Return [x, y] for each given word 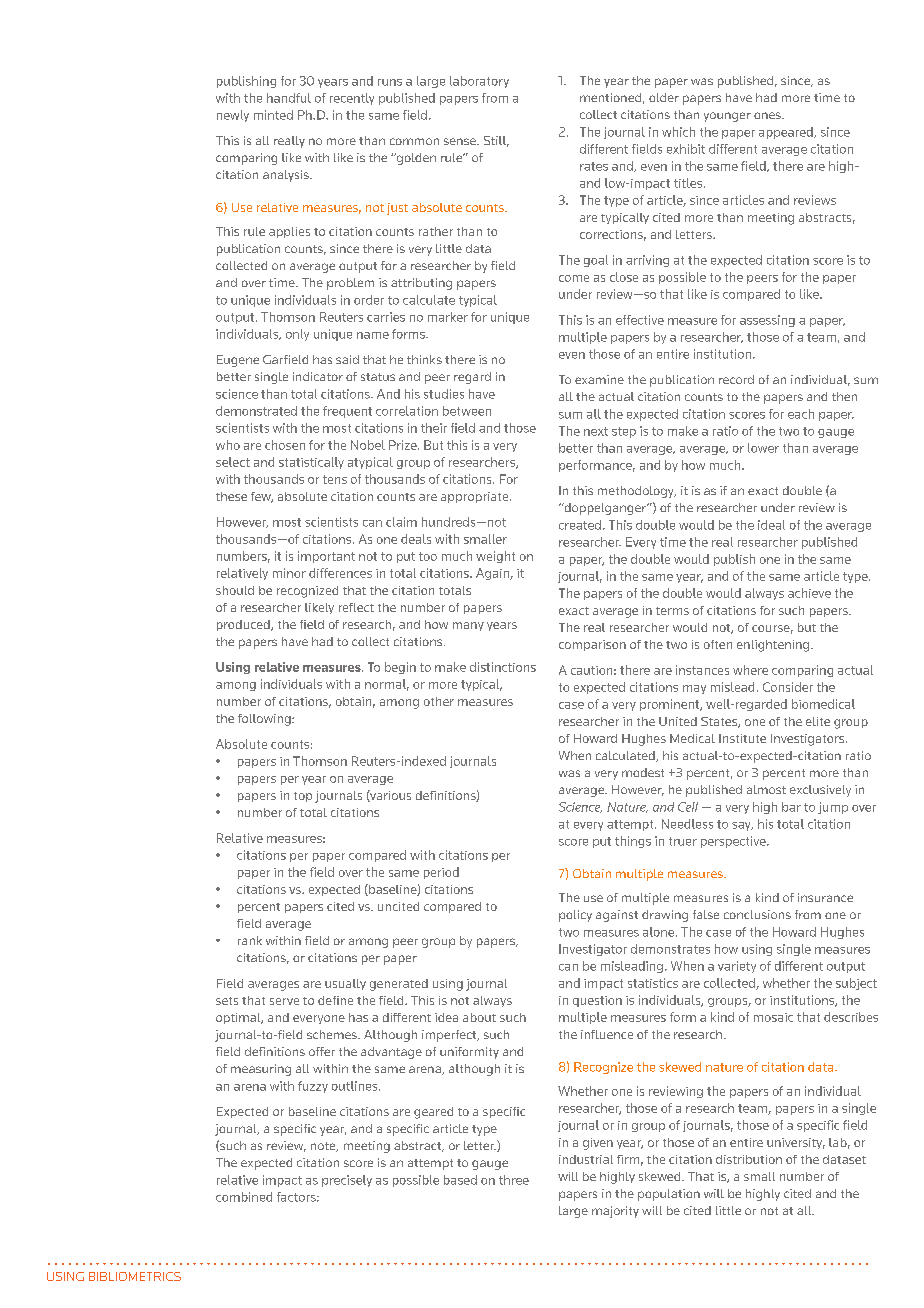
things [633, 842]
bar [791, 807]
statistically [311, 463]
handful [289, 98]
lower [763, 448]
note [324, 1147]
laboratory [479, 82]
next [596, 431]
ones [768, 115]
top [303, 797]
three [514, 1180]
